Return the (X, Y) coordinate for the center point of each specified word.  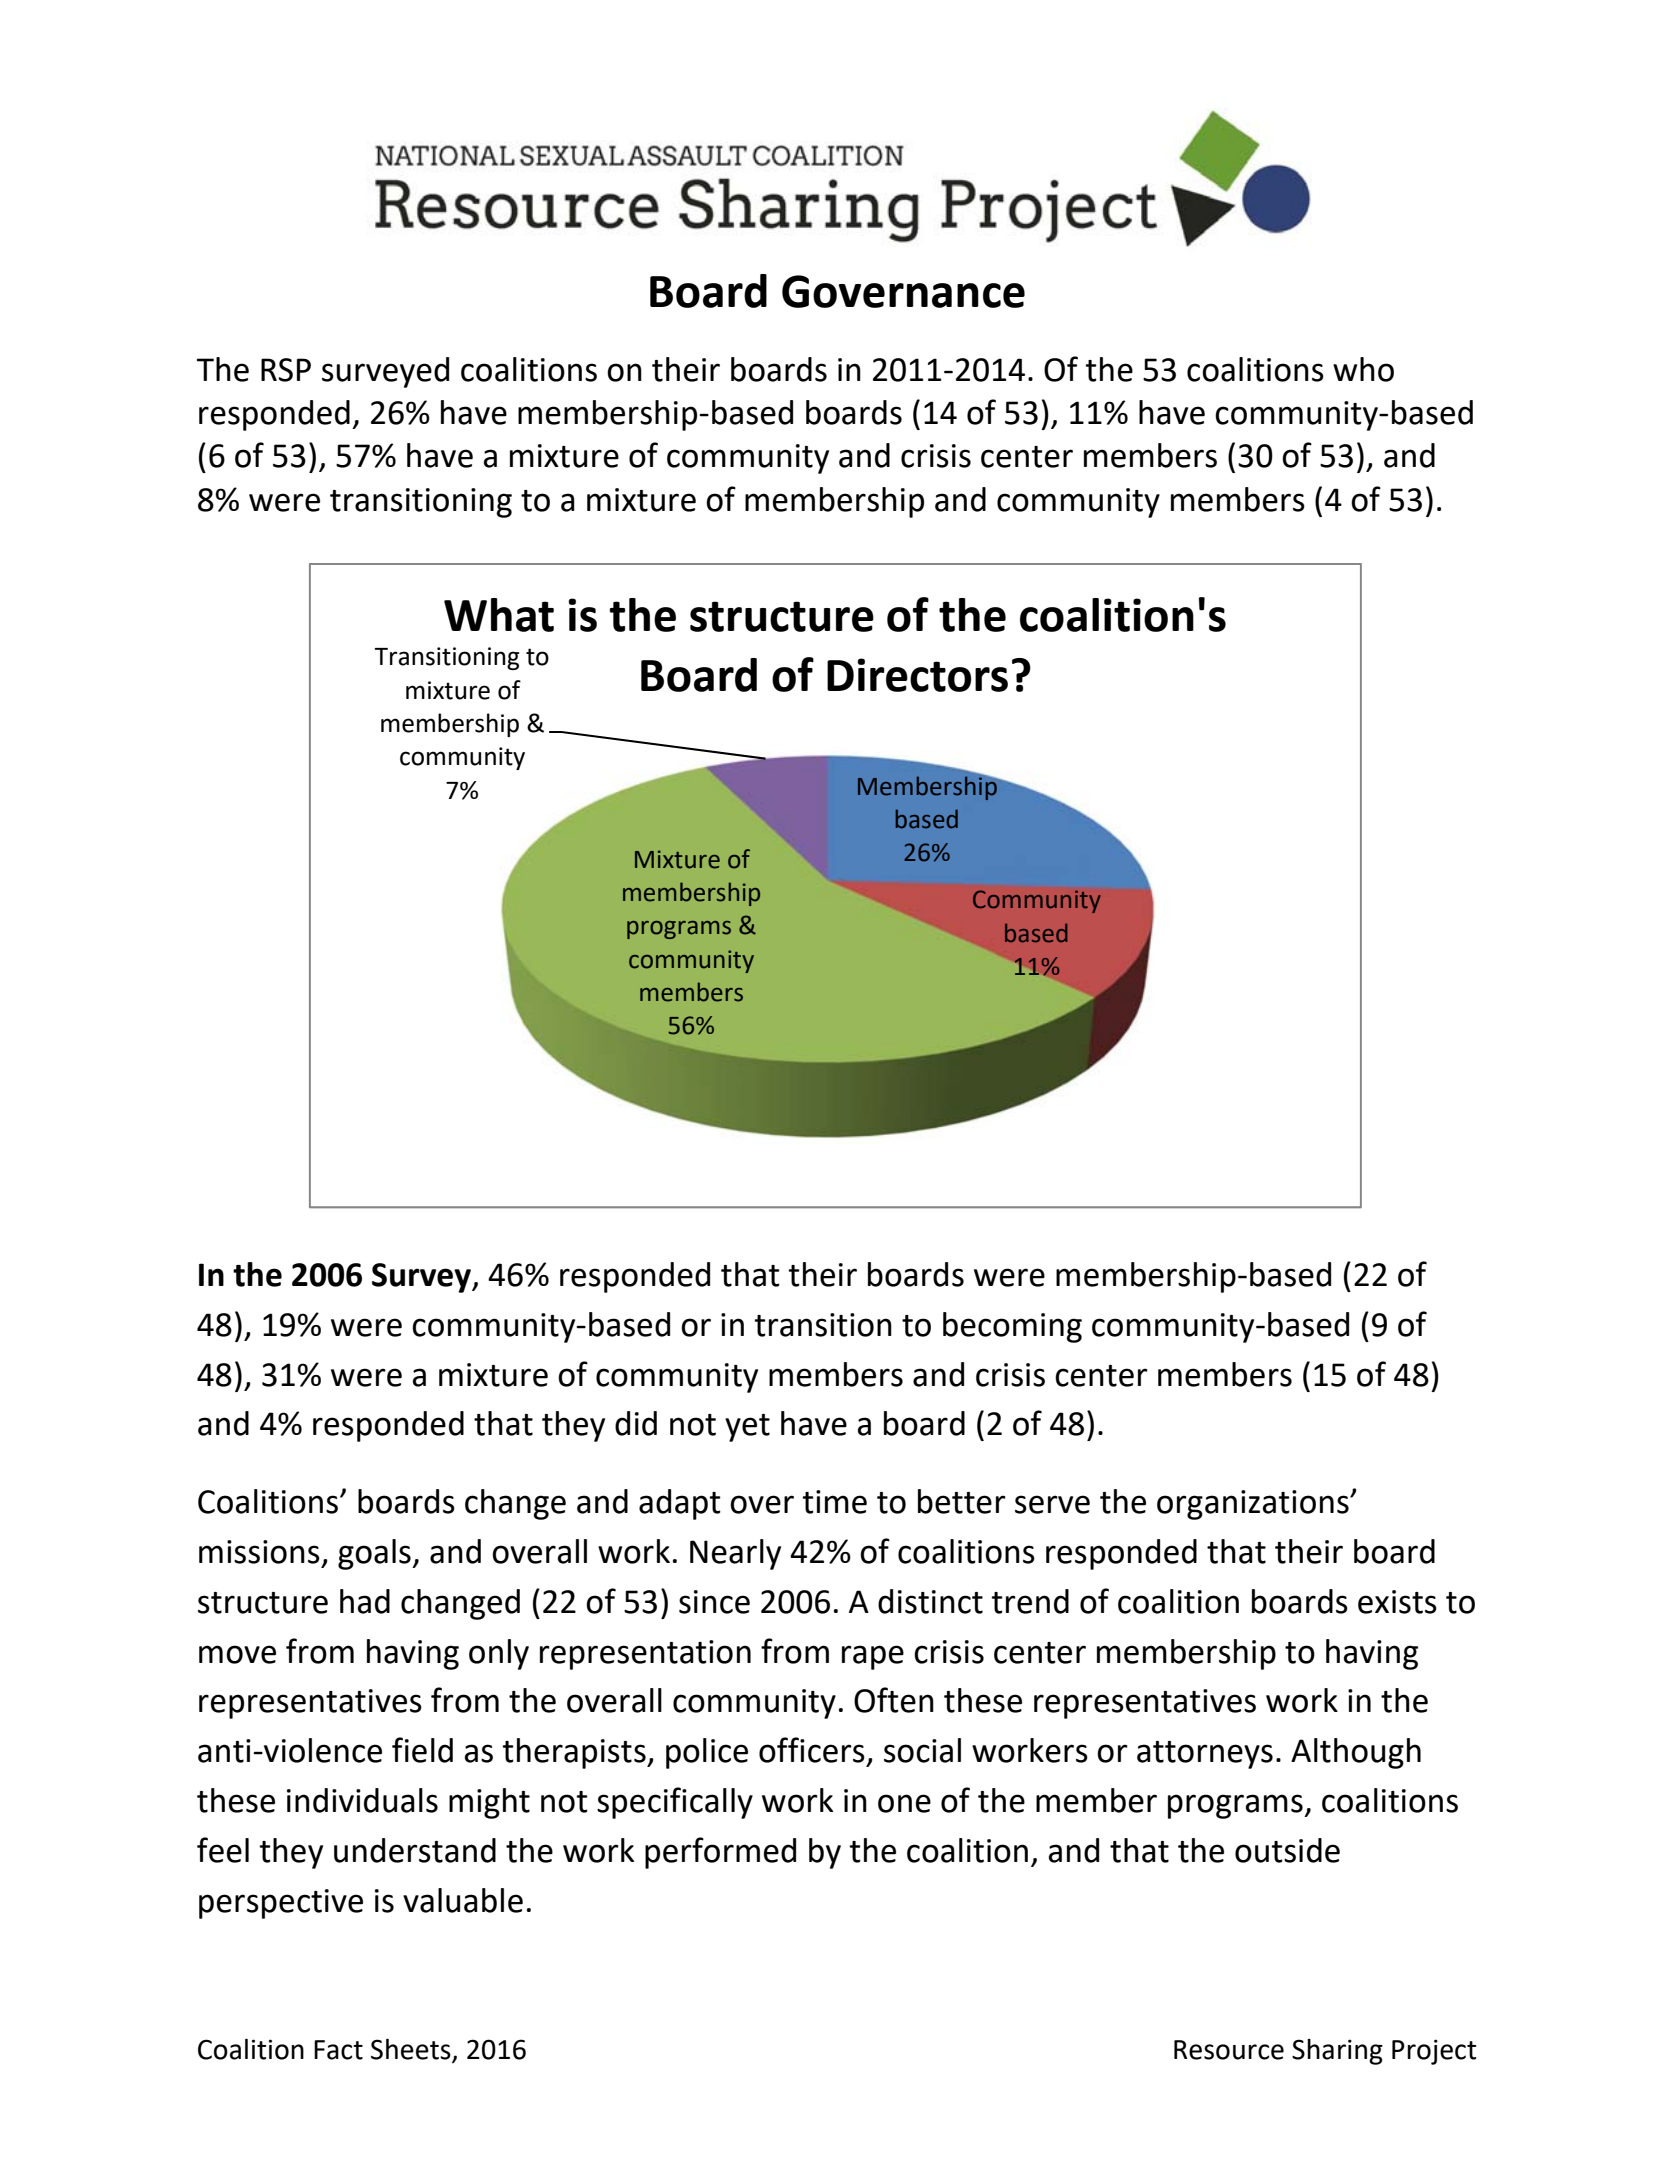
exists (1397, 1602)
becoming (1012, 1327)
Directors (917, 675)
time (834, 1502)
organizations (1254, 1505)
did (636, 1423)
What (499, 615)
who (1363, 369)
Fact (338, 2050)
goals (375, 1554)
